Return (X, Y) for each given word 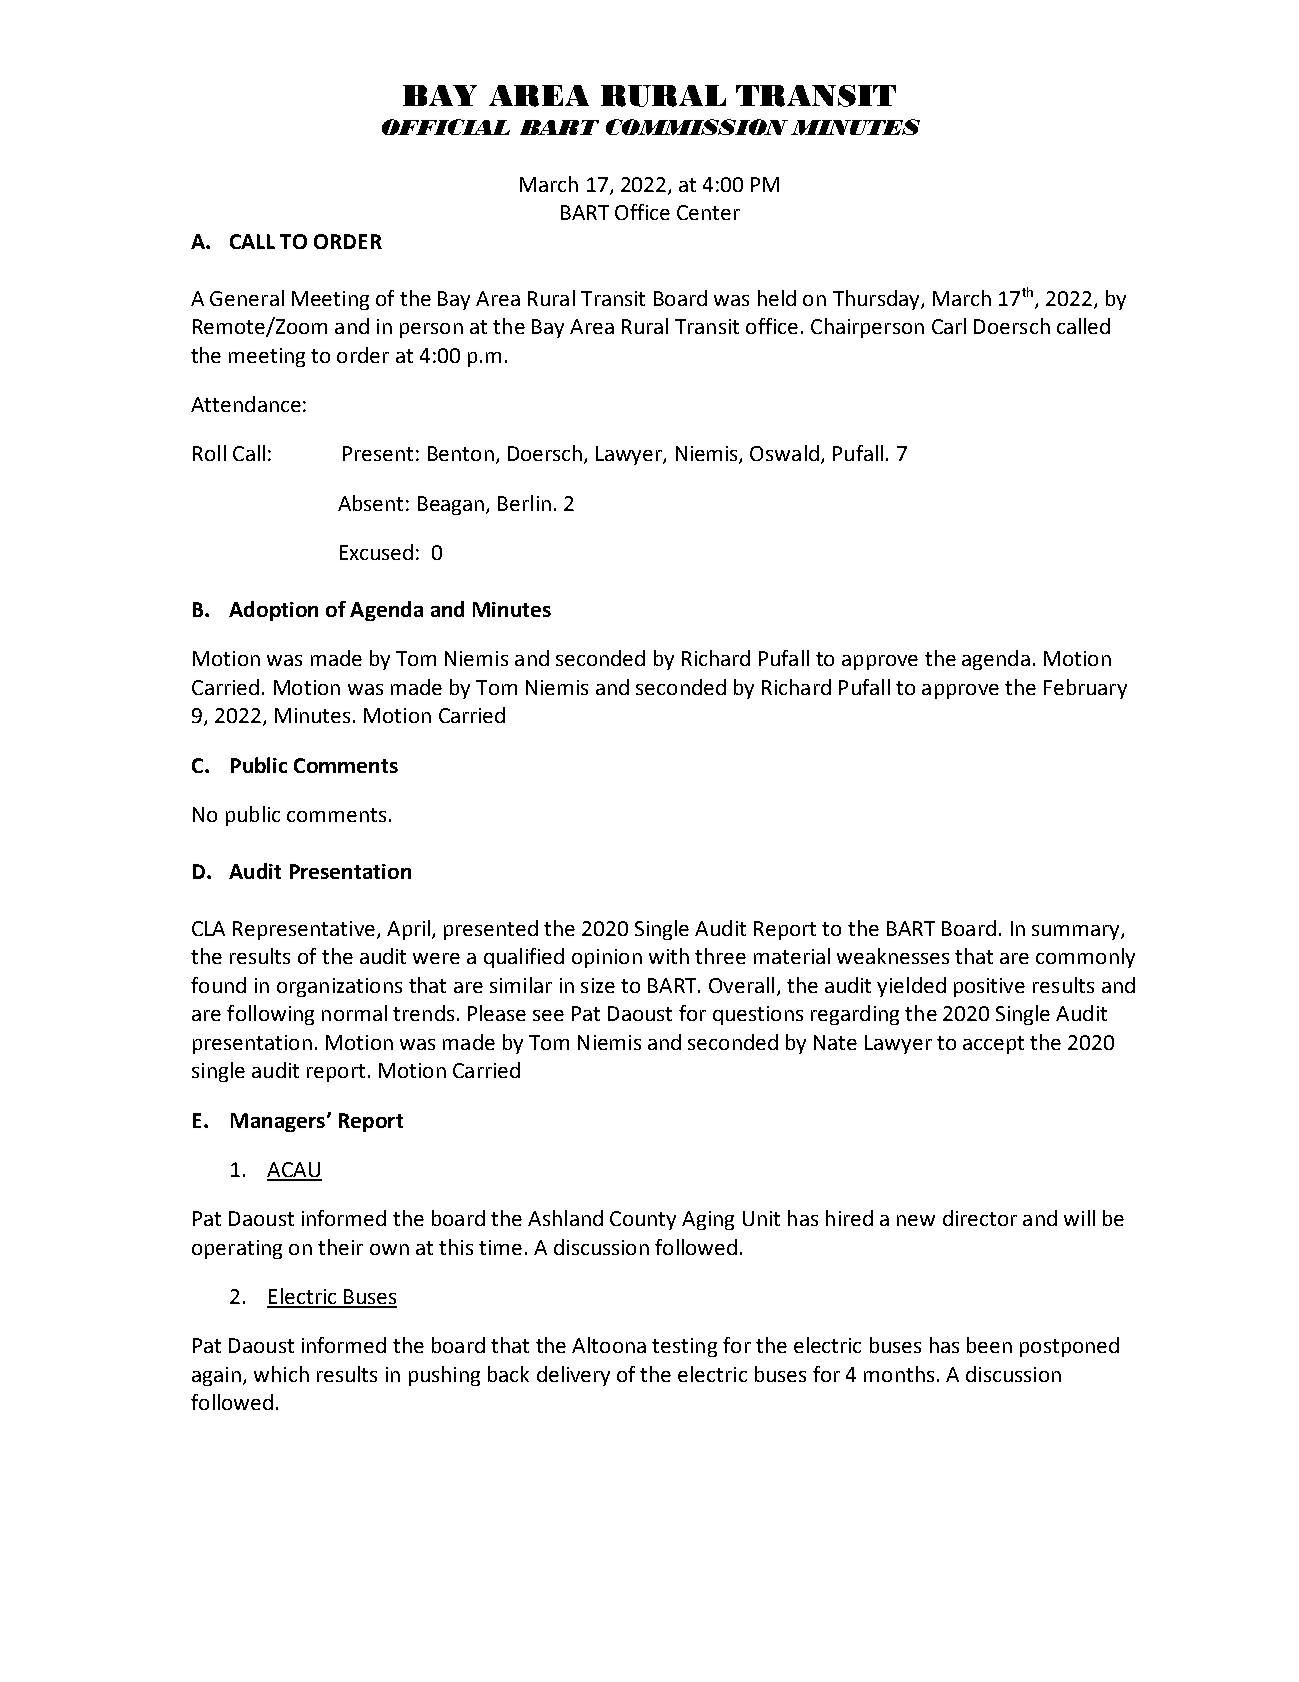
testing (684, 1347)
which (281, 1374)
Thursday (877, 300)
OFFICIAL (446, 127)
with (669, 956)
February (1085, 689)
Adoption (273, 611)
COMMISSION (697, 127)
